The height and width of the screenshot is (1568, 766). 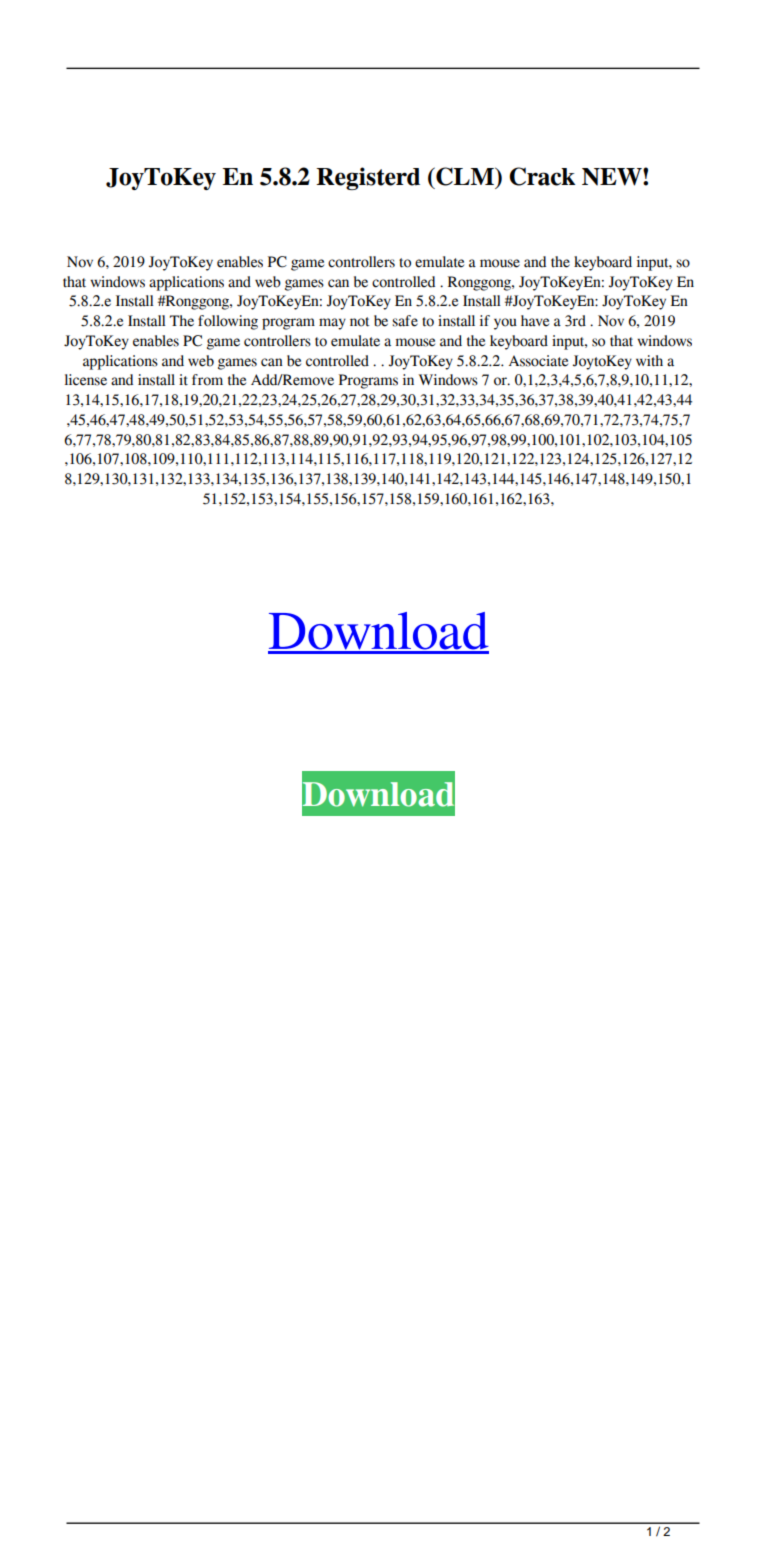 I want to click on Associate, so click(x=538, y=361).
